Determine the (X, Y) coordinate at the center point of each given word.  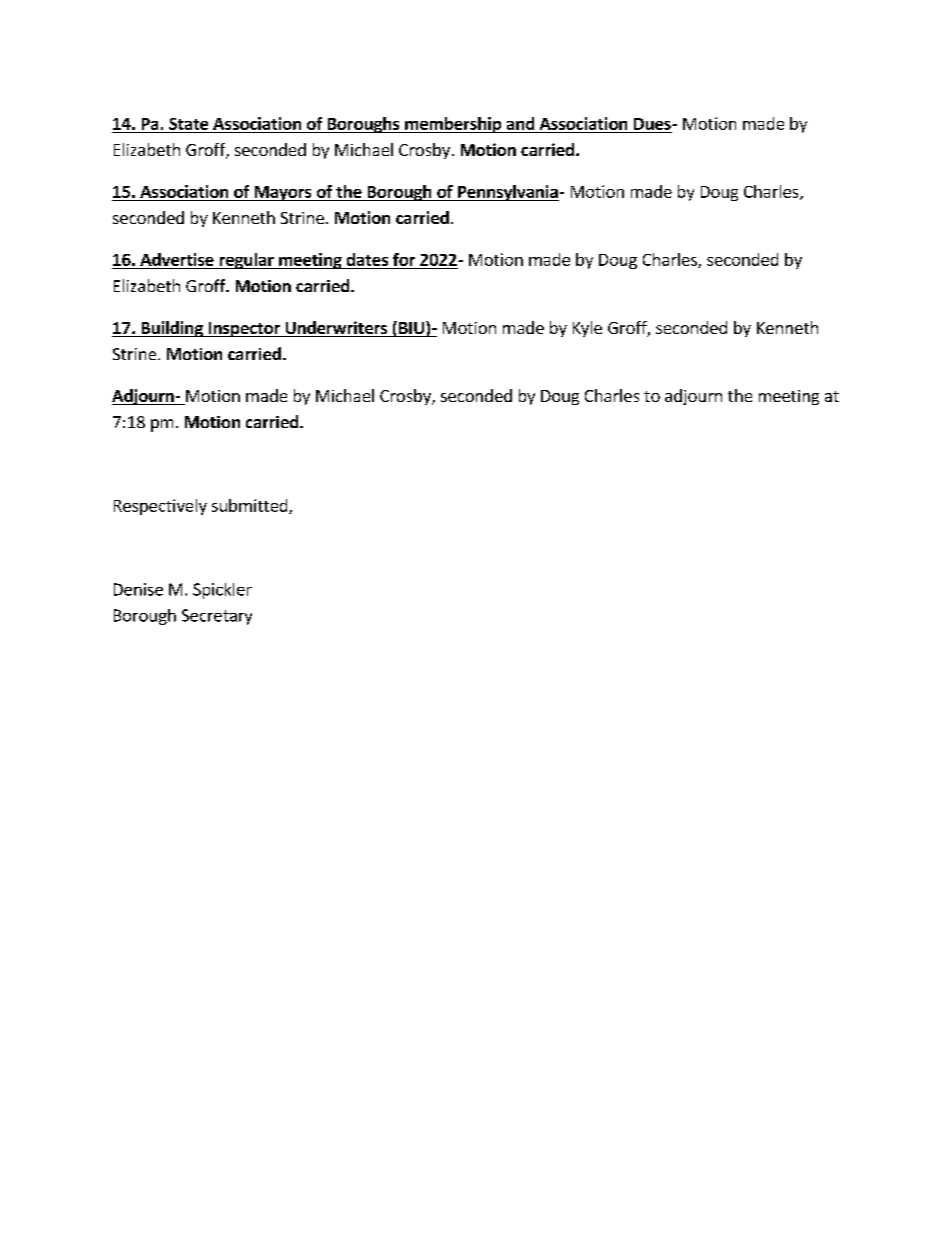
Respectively (160, 507)
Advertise (177, 261)
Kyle (587, 329)
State (189, 125)
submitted (251, 506)
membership (453, 125)
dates (367, 261)
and (520, 125)
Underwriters (336, 329)
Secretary (217, 617)
